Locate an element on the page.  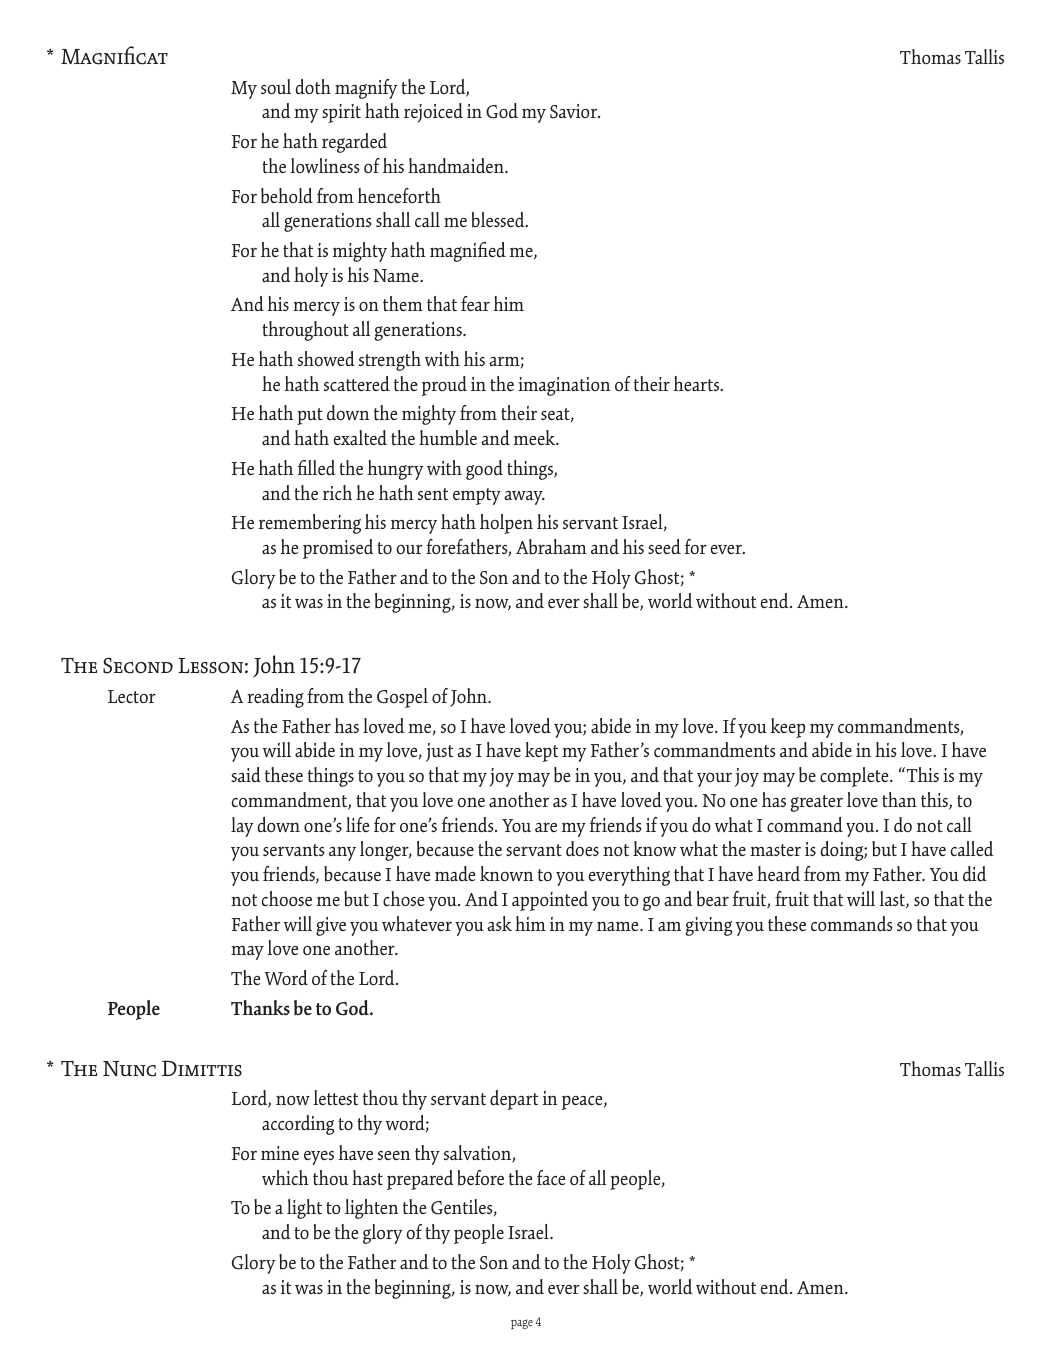
face is located at coordinates (551, 1177).
